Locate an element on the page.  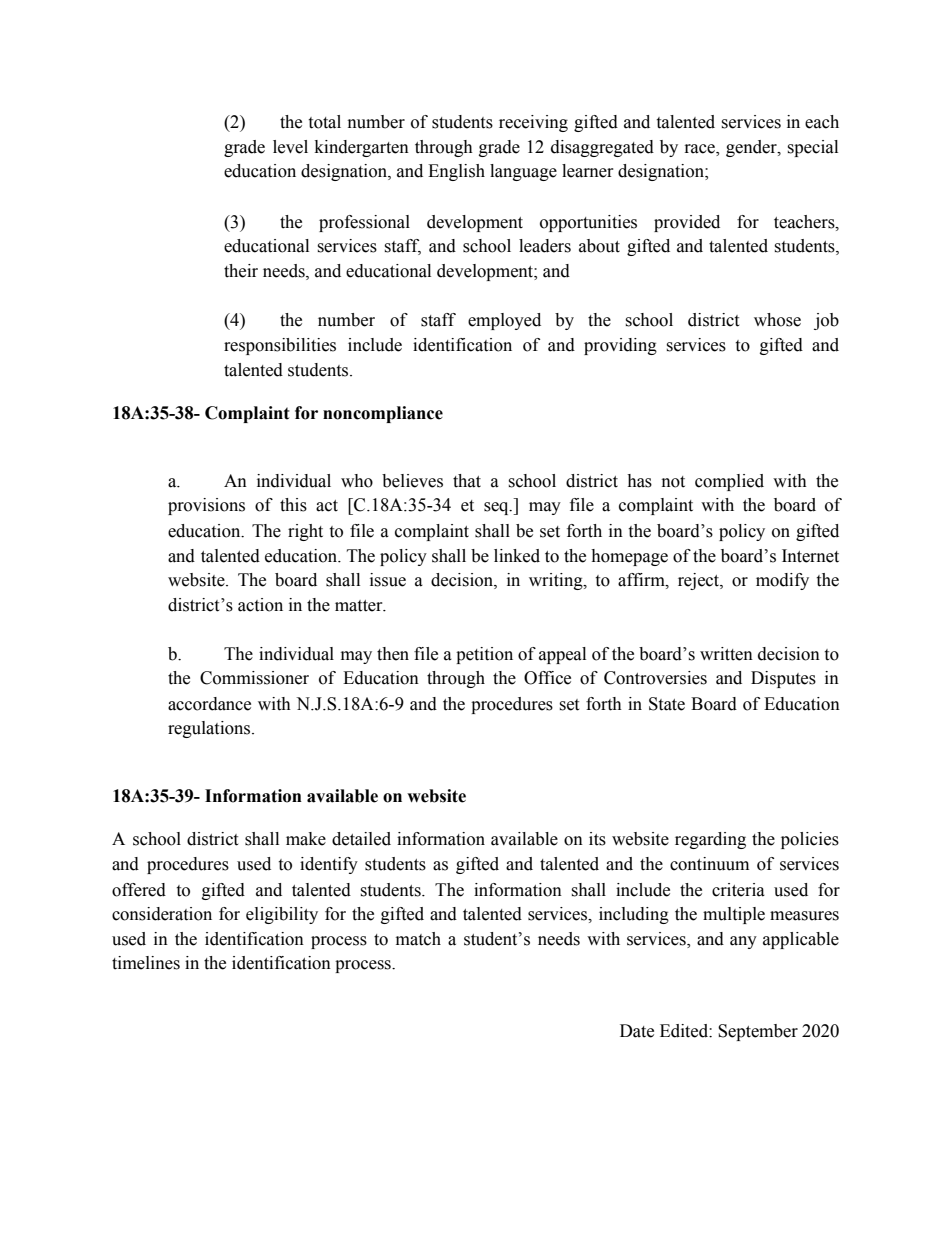
level is located at coordinates (290, 147).
